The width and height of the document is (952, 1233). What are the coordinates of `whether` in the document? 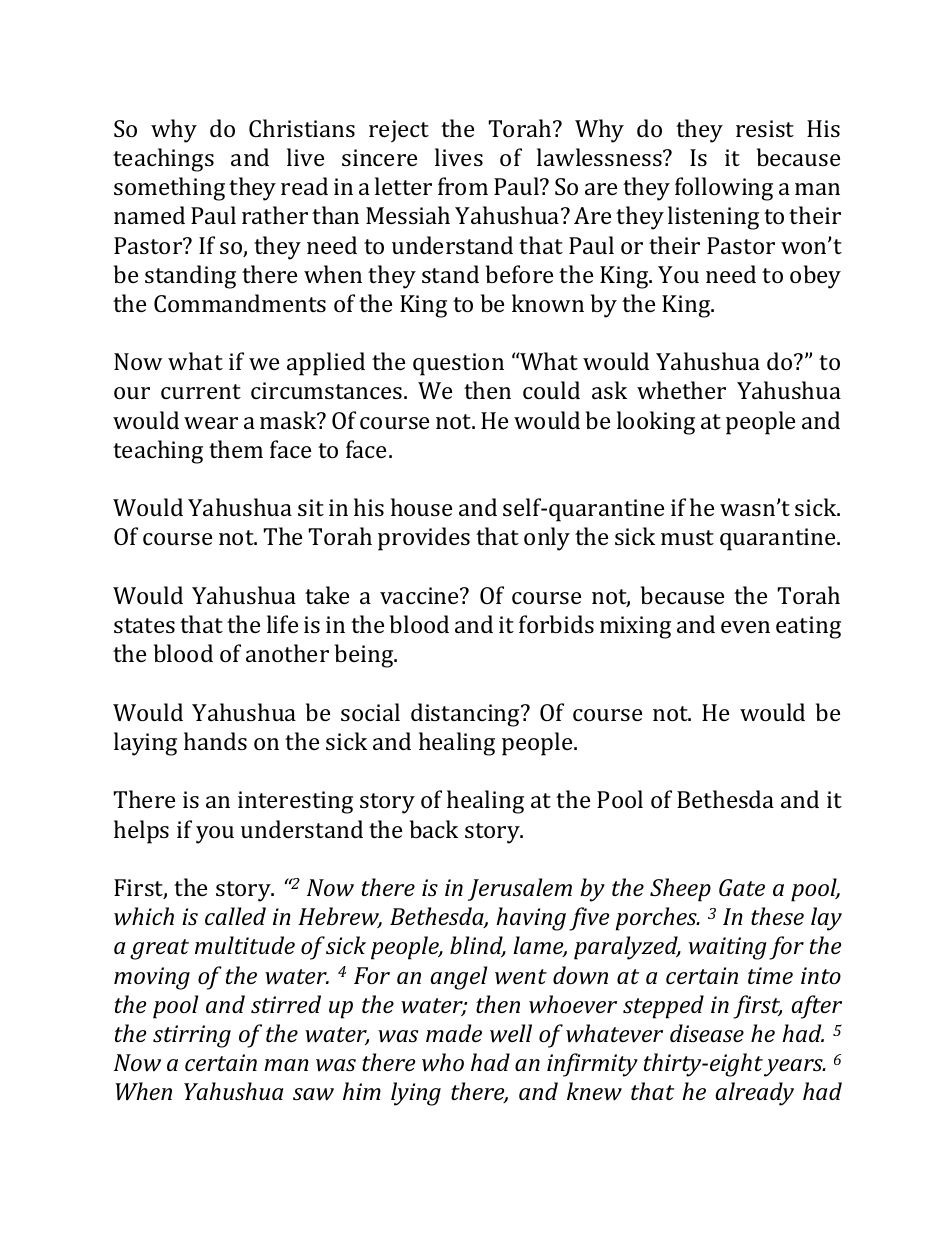 It's located at (681, 390).
